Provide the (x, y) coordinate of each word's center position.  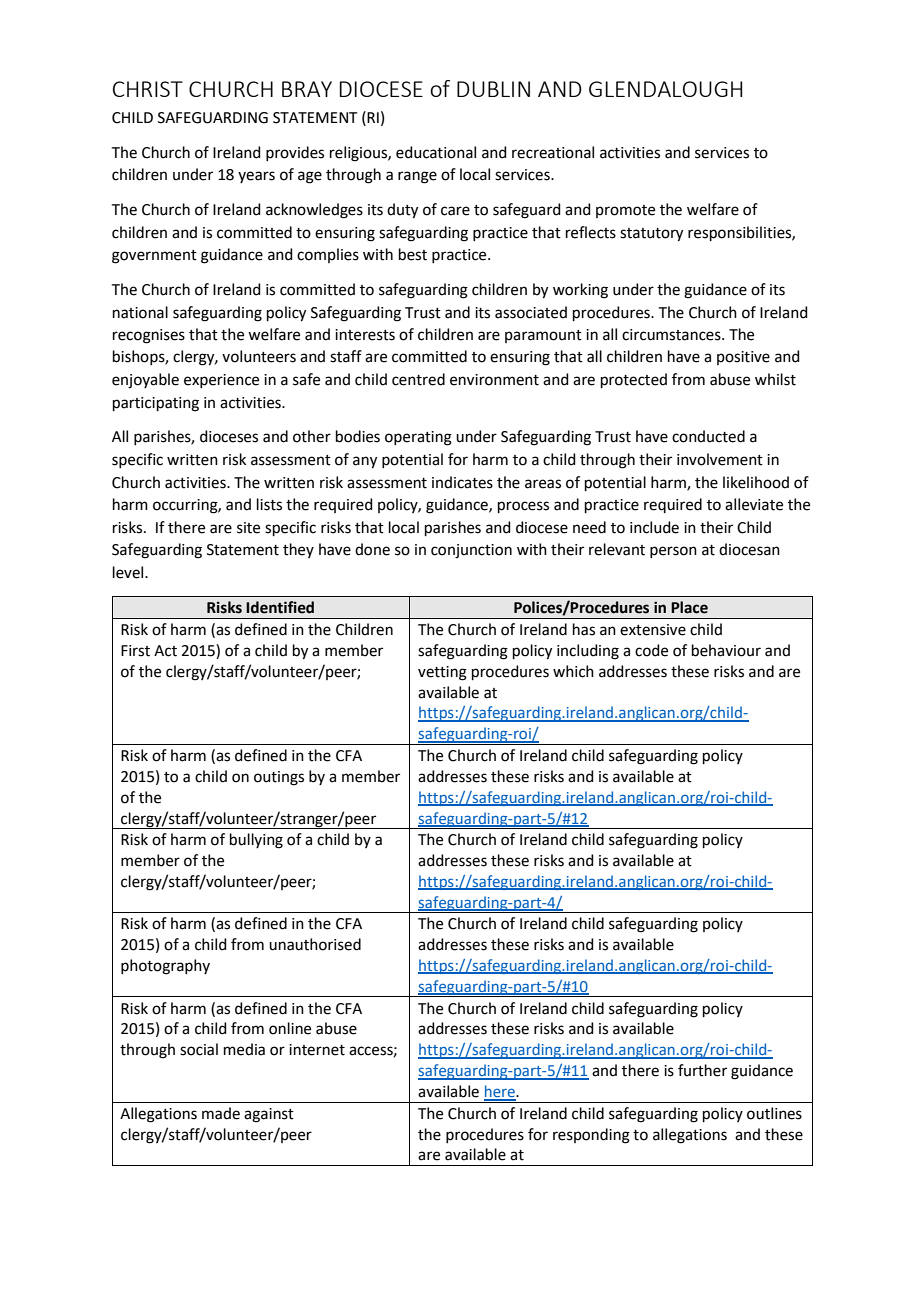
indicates (462, 482)
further (702, 1070)
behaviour (726, 650)
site (248, 528)
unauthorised (315, 944)
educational (436, 152)
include (654, 527)
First (135, 651)
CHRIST (148, 89)
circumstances (672, 335)
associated (531, 312)
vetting (442, 673)
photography (165, 967)
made (221, 1113)
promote (625, 211)
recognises (149, 336)
